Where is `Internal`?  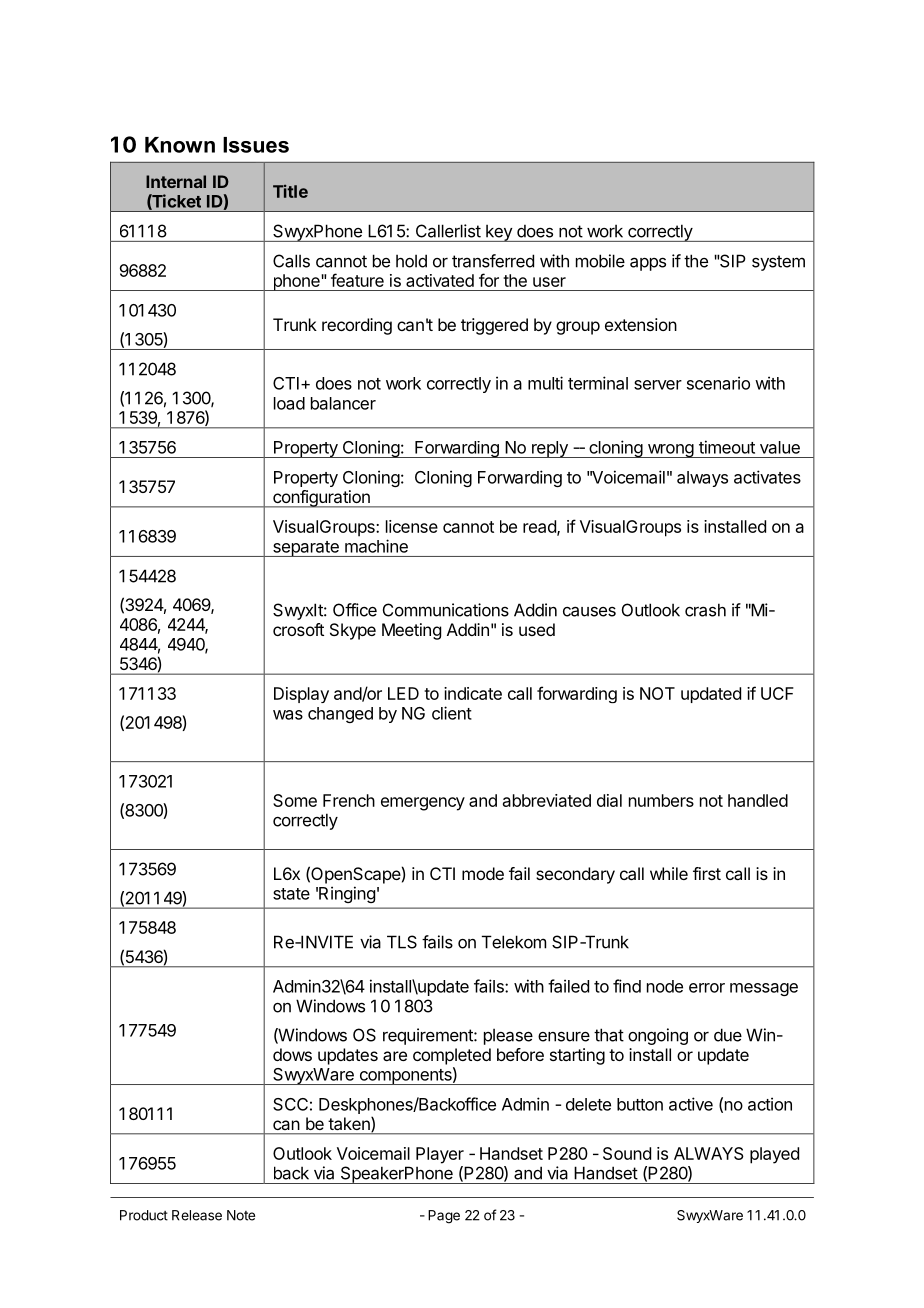
Internal is located at coordinates (176, 181).
